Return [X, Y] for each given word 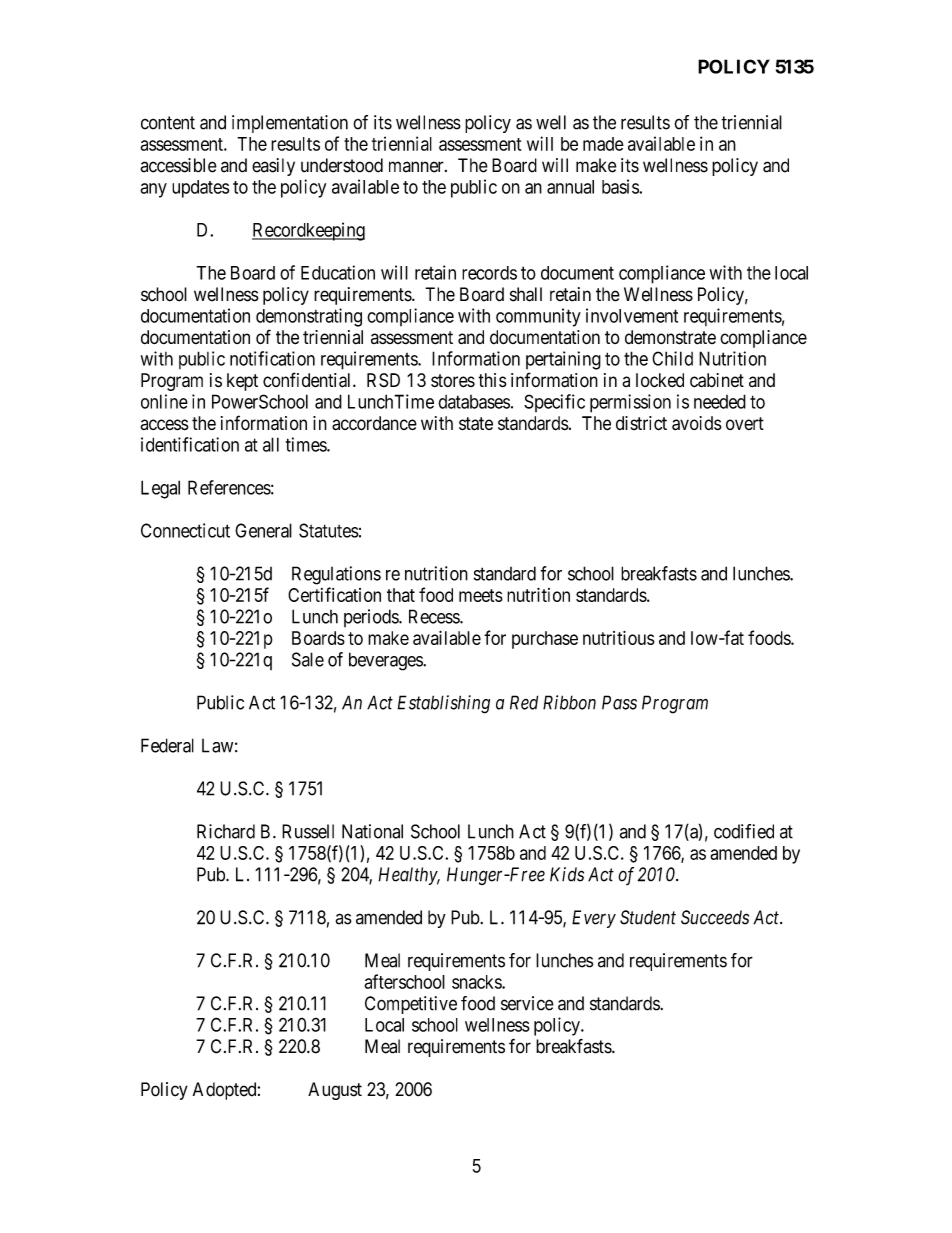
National [372, 831]
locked [660, 380]
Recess [435, 616]
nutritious [619, 638]
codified [744, 831]
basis [621, 186]
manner [417, 167]
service [527, 1003]
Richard [226, 831]
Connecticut [185, 530]
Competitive [411, 1005]
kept [242, 382]
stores [453, 381]
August [335, 1091]
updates [200, 189]
